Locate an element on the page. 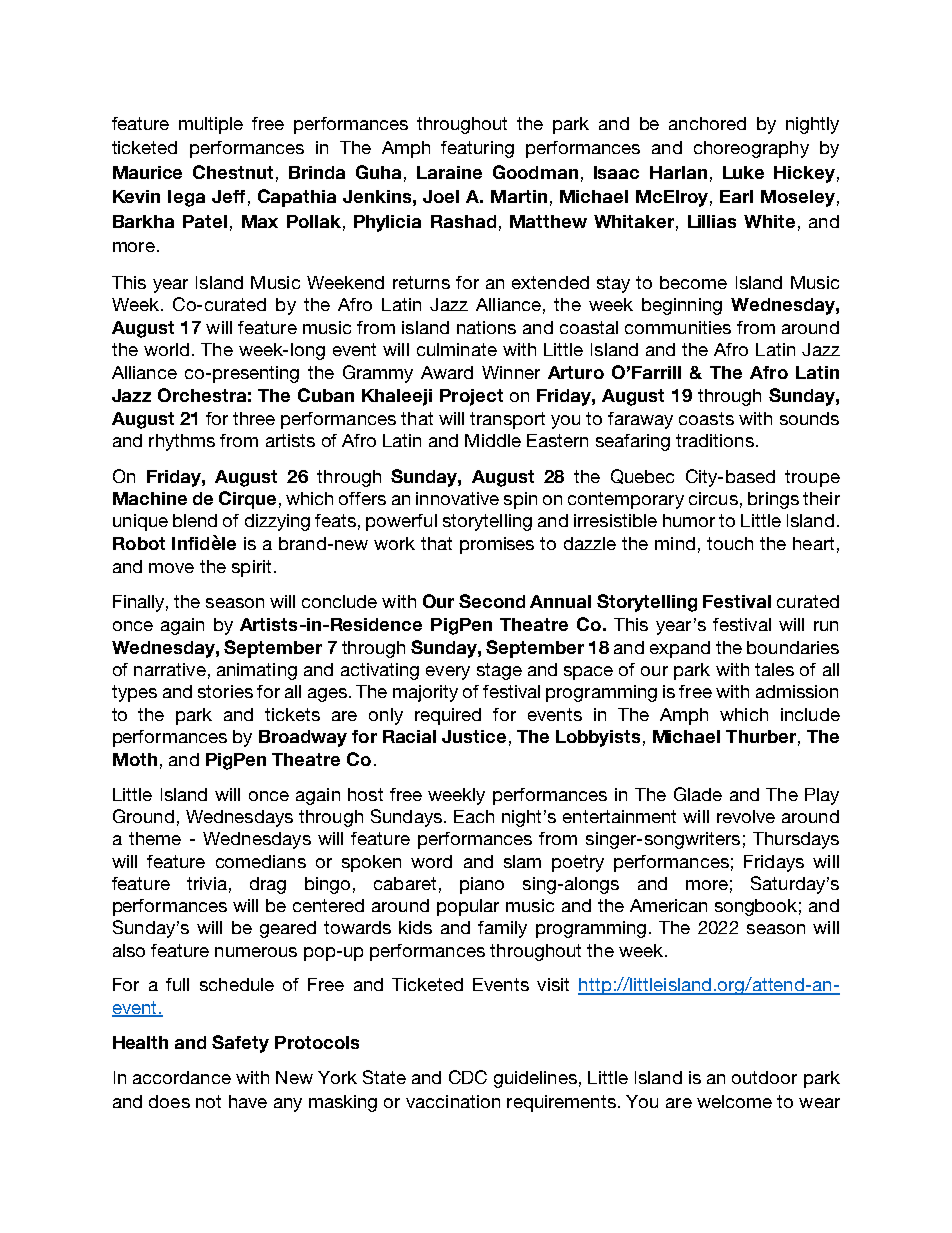 Image resolution: width=952 pixels, height=1233 pixels. outdoor is located at coordinates (764, 1077).
